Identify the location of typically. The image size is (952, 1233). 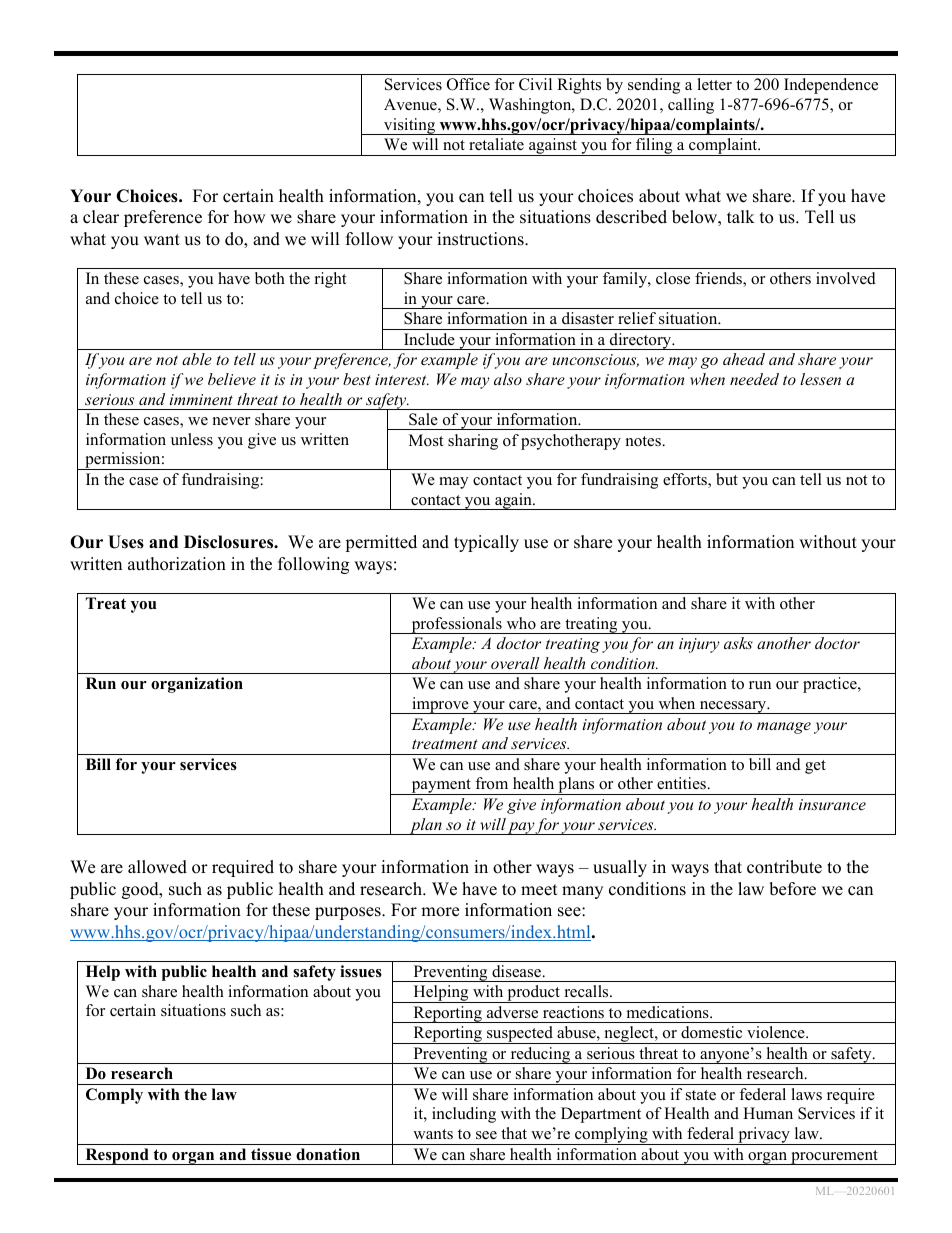
(486, 543).
